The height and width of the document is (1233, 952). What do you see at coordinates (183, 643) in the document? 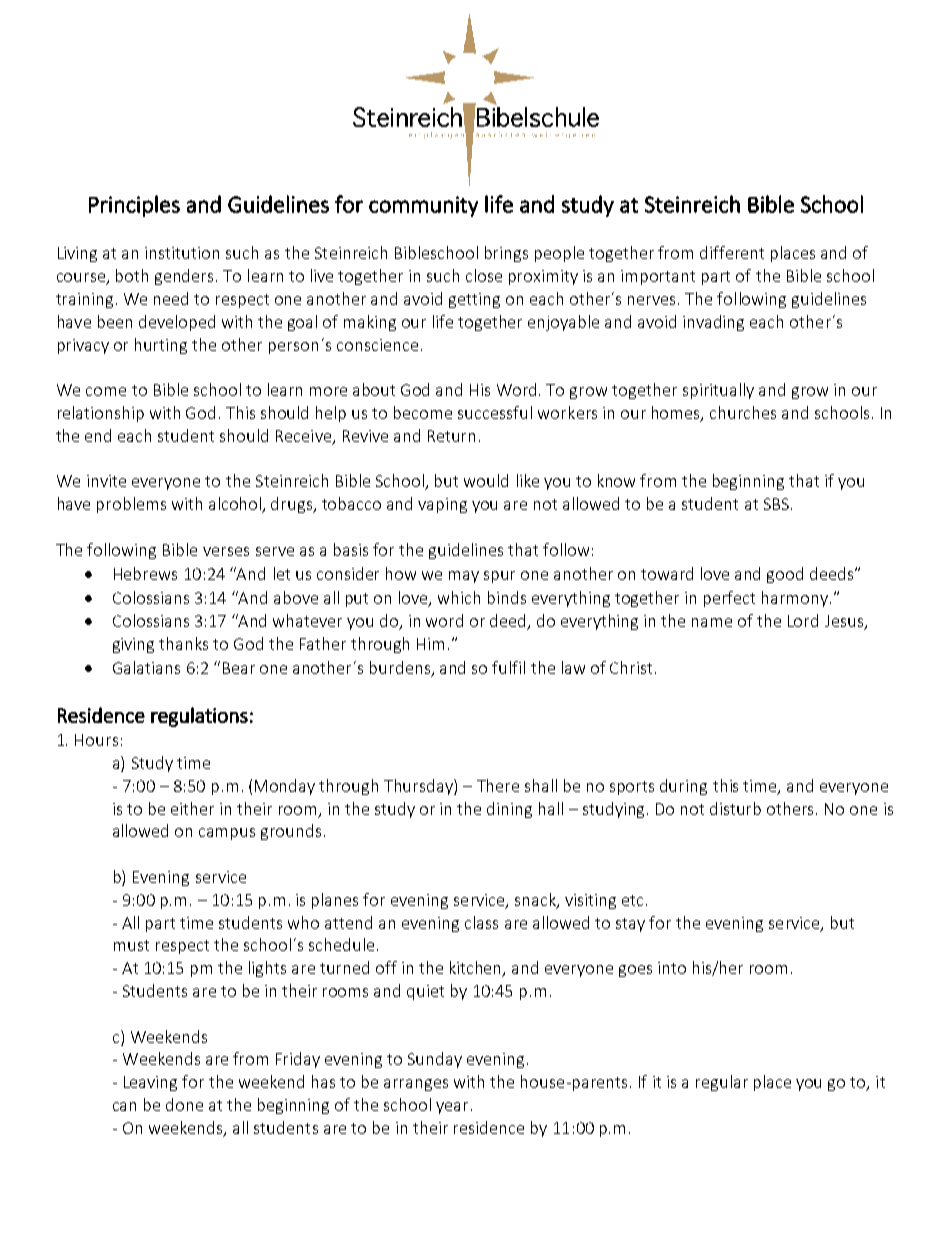
I see `thanks` at bounding box center [183, 643].
